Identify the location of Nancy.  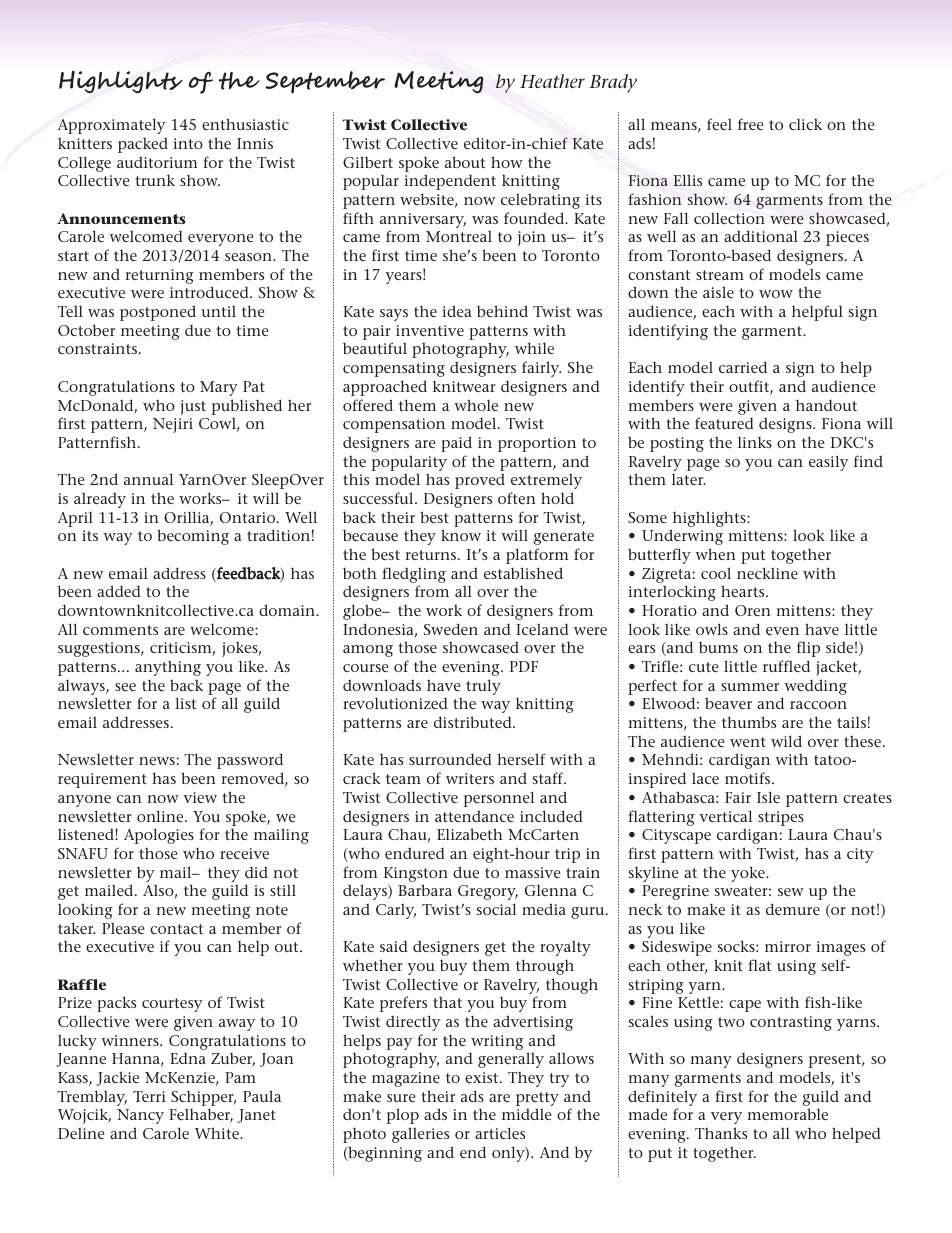
(140, 1116).
